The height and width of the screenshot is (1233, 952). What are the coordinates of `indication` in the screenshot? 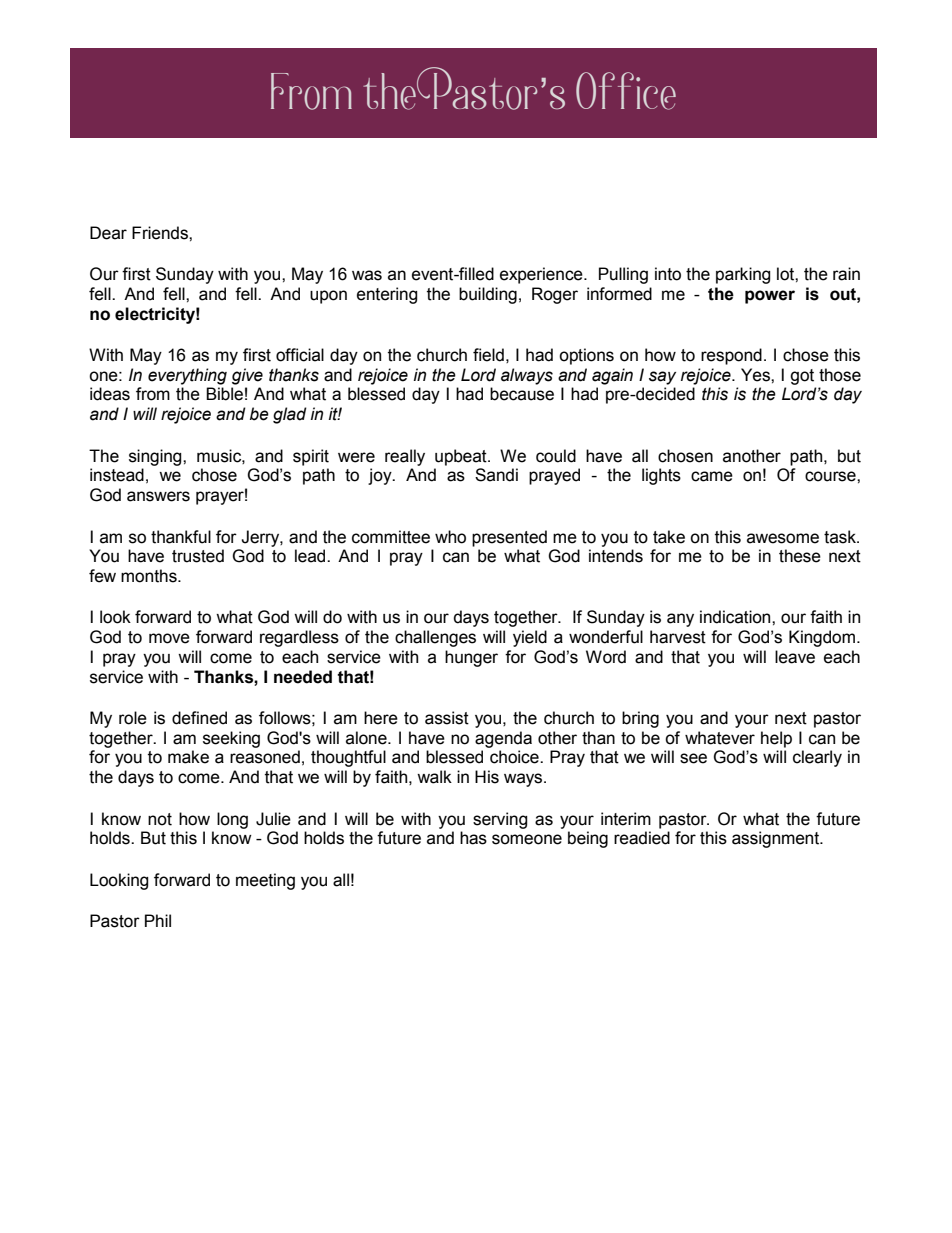 It's located at (736, 617).
